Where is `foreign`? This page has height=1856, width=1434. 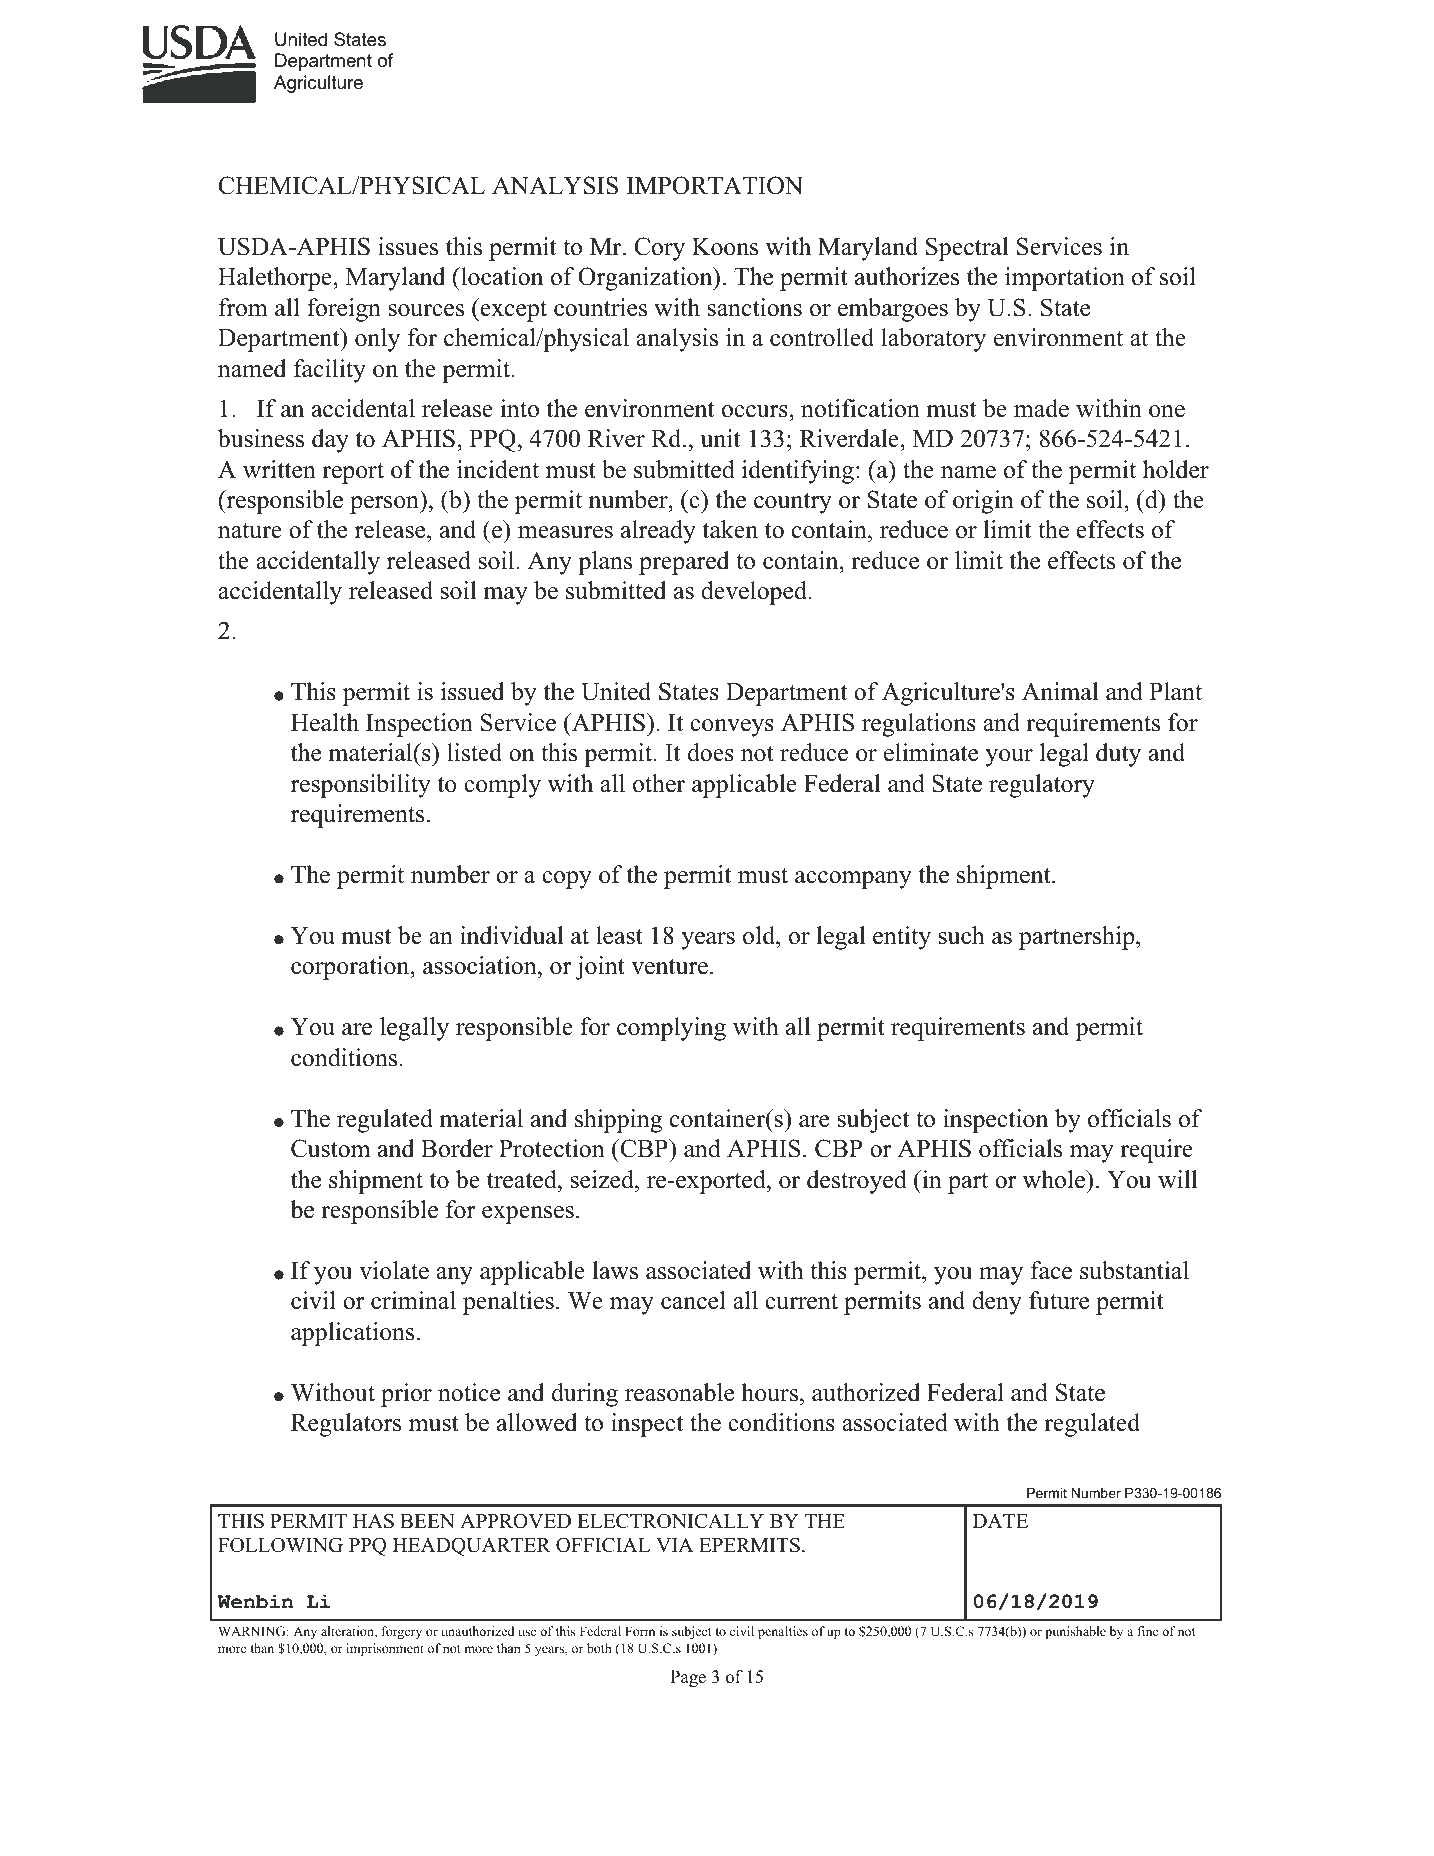 foreign is located at coordinates (344, 310).
